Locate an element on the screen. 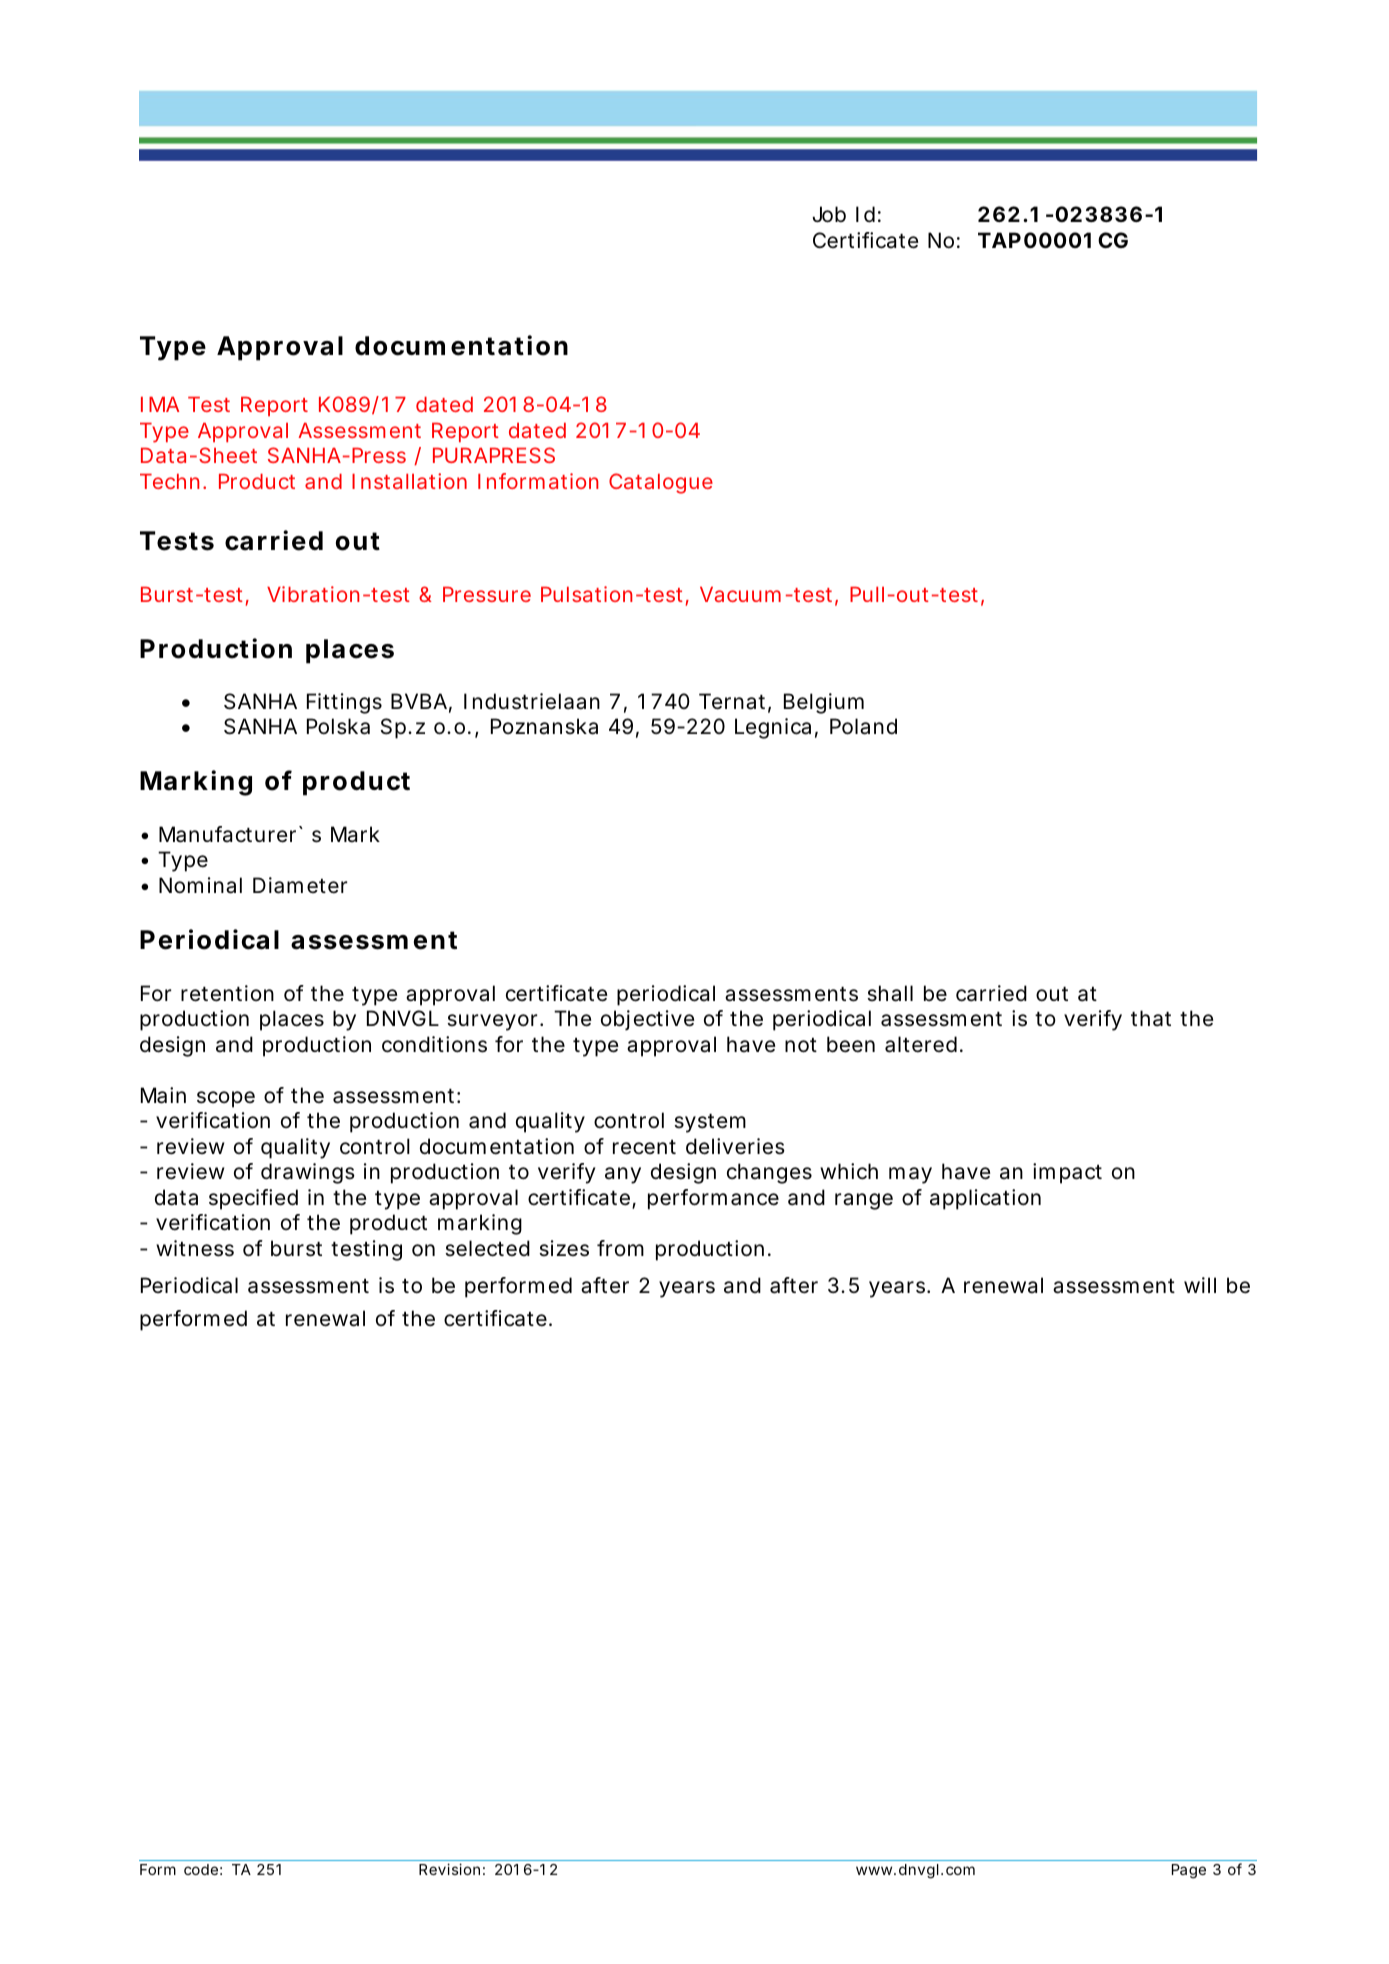  Revision is located at coordinates (449, 1869).
